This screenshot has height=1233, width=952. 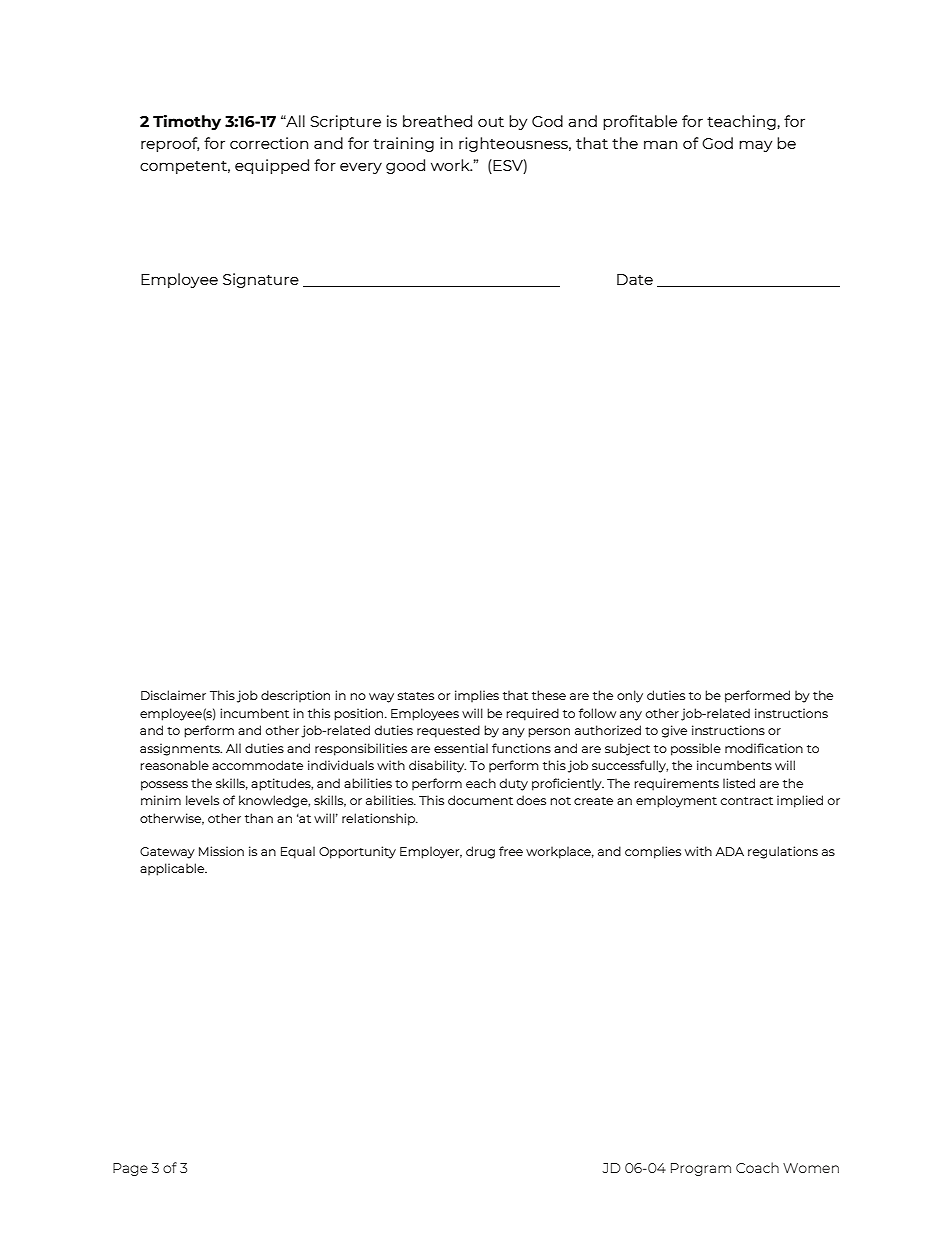 I want to click on Disclaimer, so click(x=173, y=695).
